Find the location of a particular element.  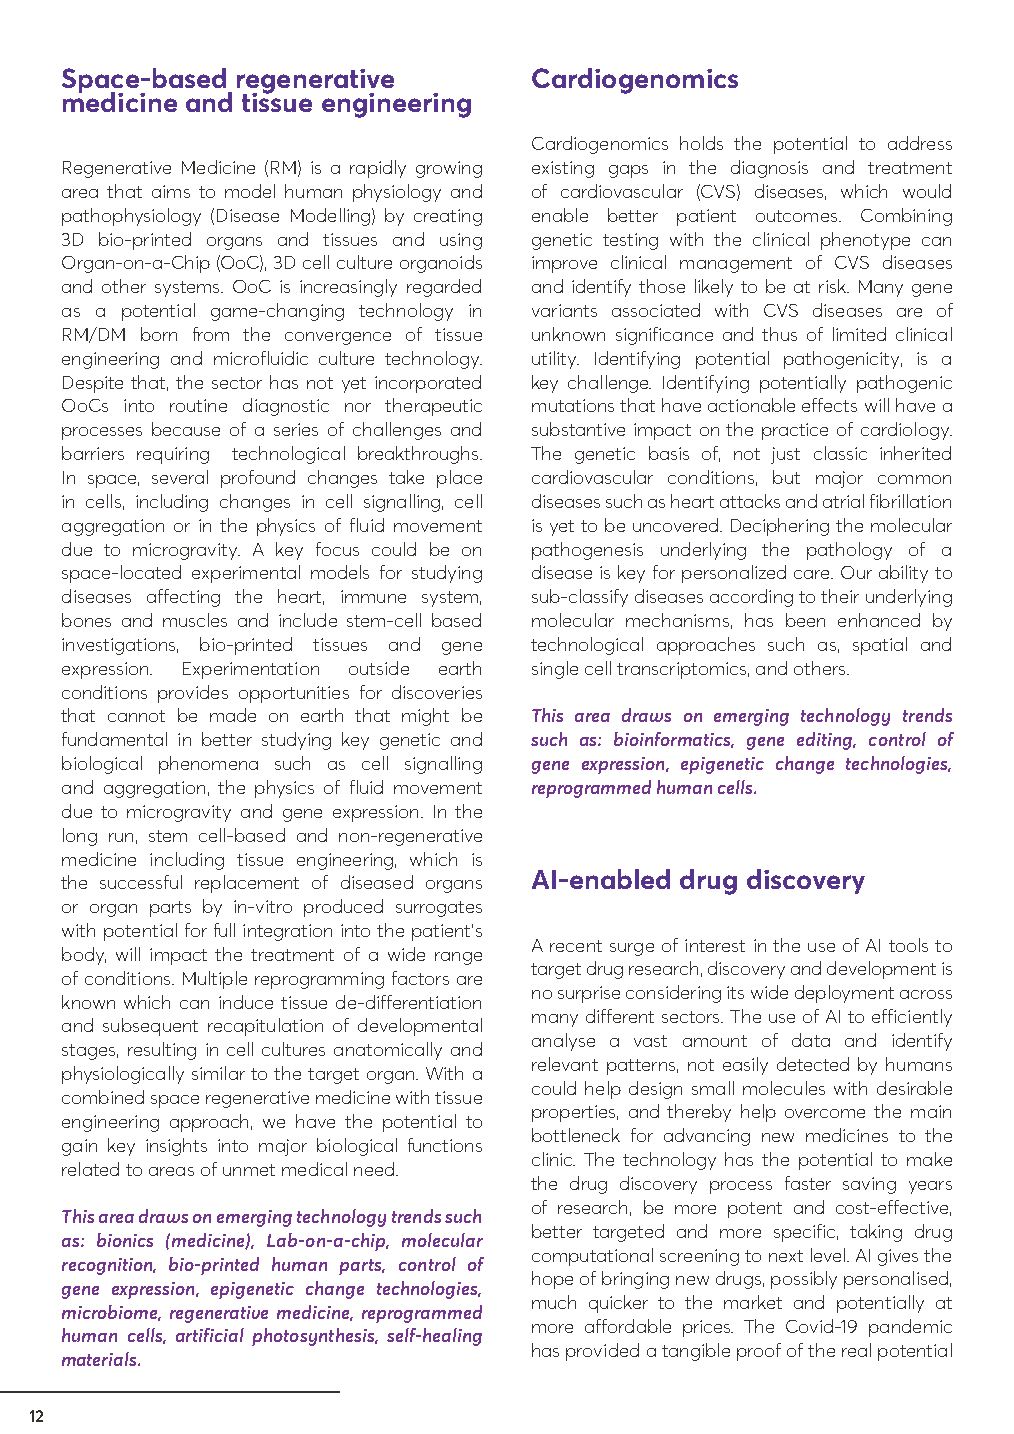

aims is located at coordinates (171, 191).
